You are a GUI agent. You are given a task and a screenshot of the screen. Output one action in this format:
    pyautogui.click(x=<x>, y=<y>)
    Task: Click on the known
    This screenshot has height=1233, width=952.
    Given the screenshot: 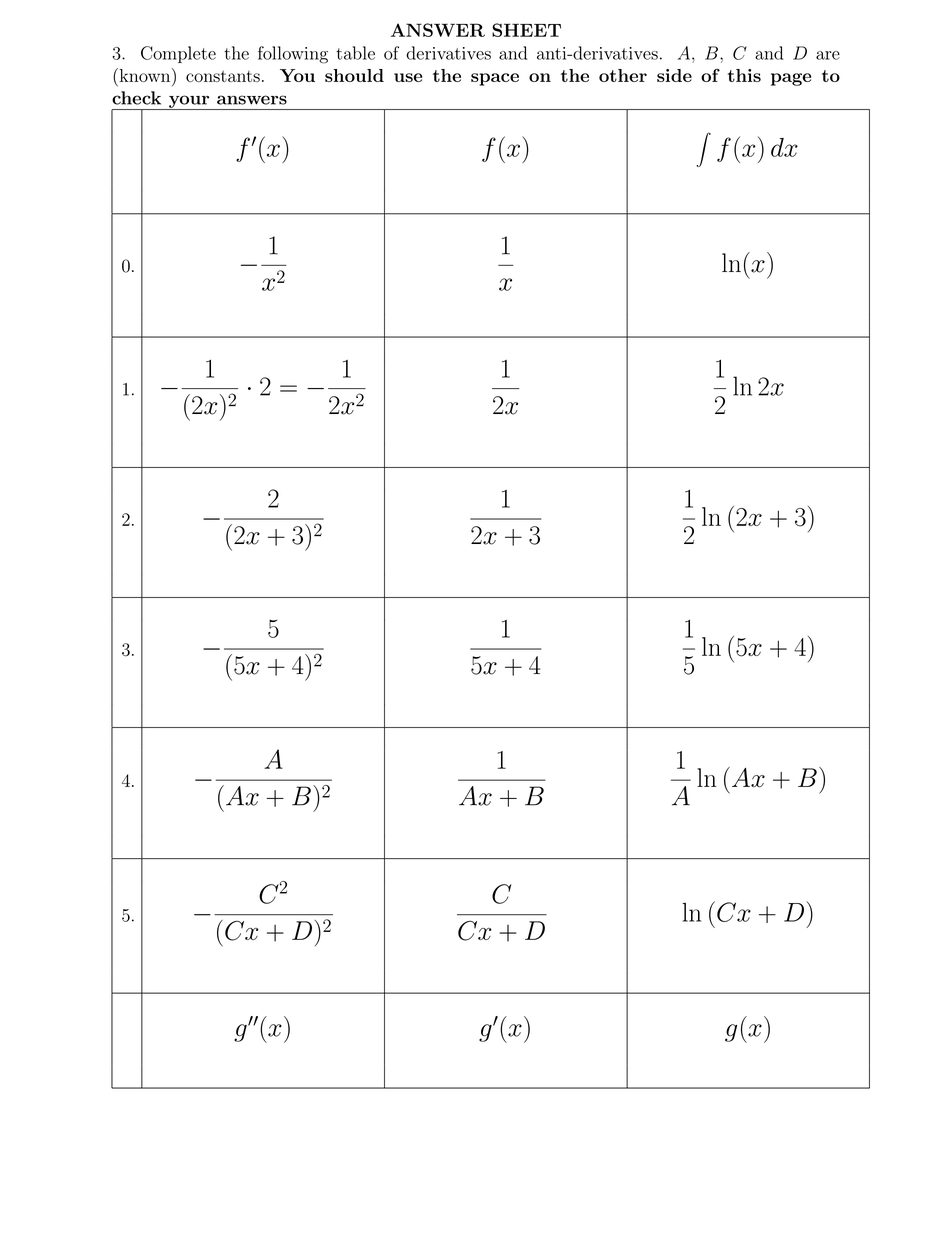 What is the action you would take?
    pyautogui.click(x=145, y=75)
